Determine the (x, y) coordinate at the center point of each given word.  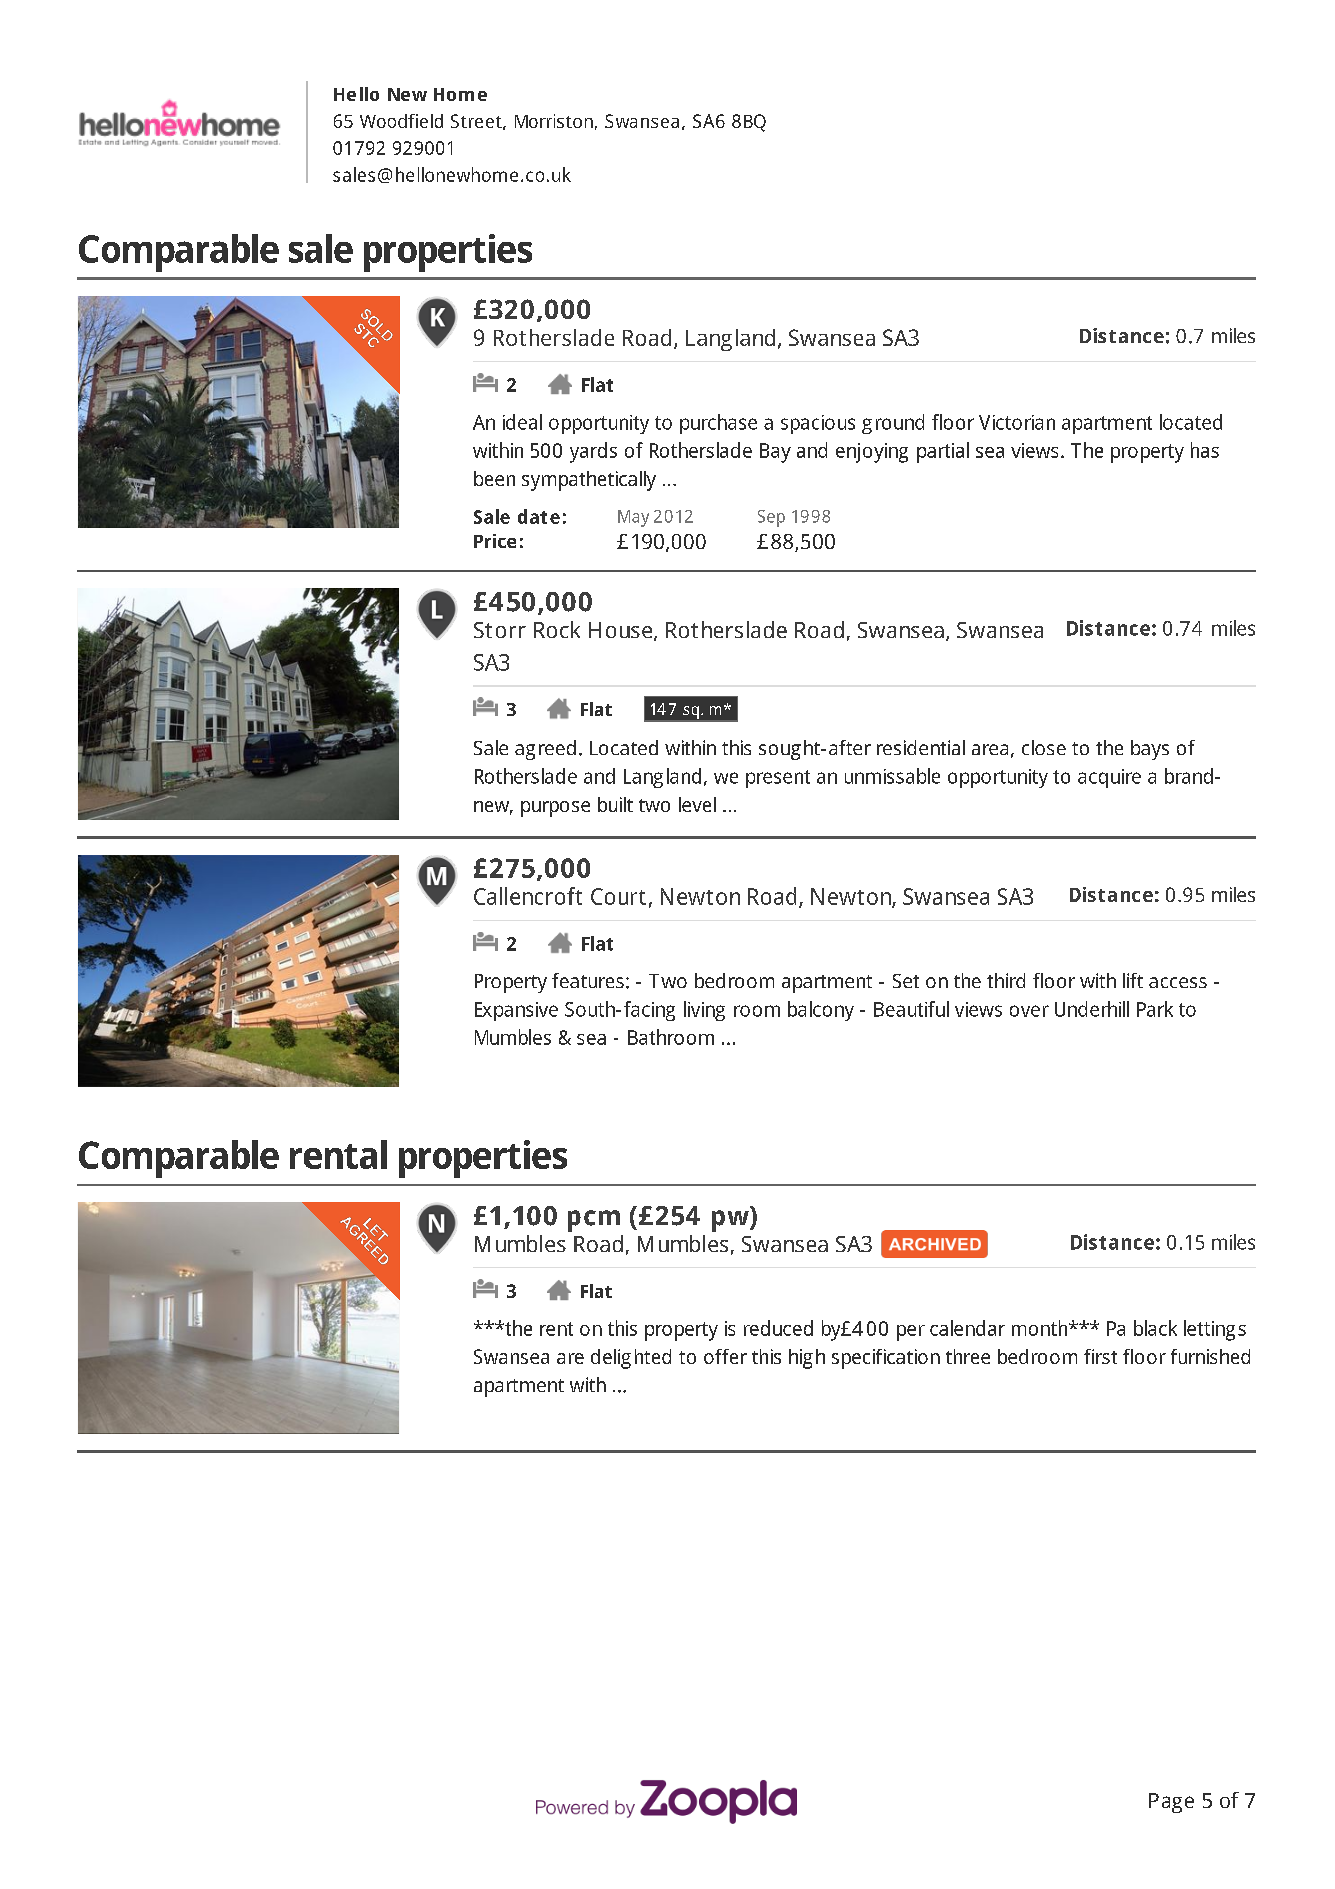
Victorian (1017, 422)
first (1100, 1356)
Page (1171, 1803)
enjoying (872, 453)
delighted (631, 1359)
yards (593, 452)
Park (1155, 1009)
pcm (594, 1221)
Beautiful (911, 1009)
